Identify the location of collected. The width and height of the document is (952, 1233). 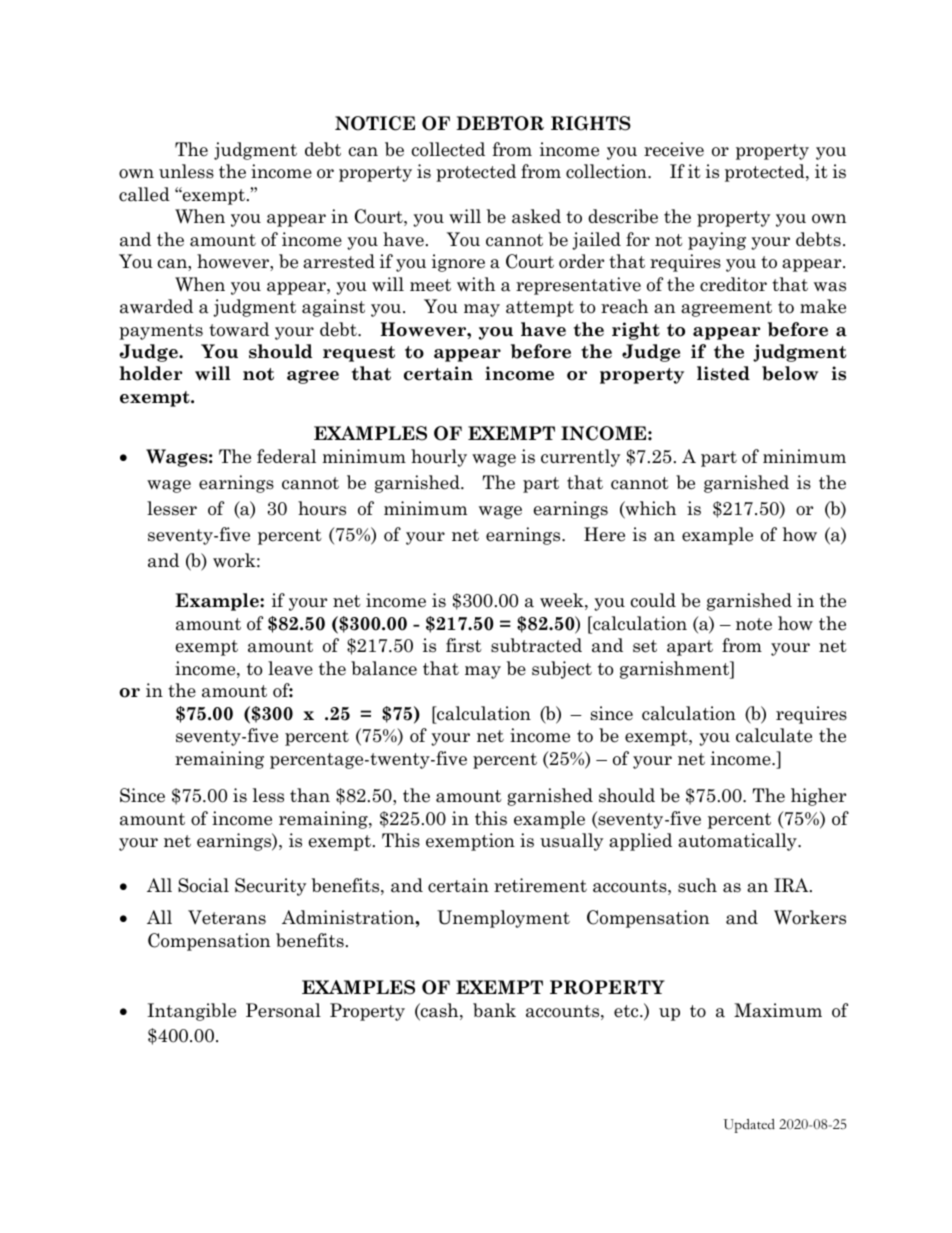
(448, 149).
